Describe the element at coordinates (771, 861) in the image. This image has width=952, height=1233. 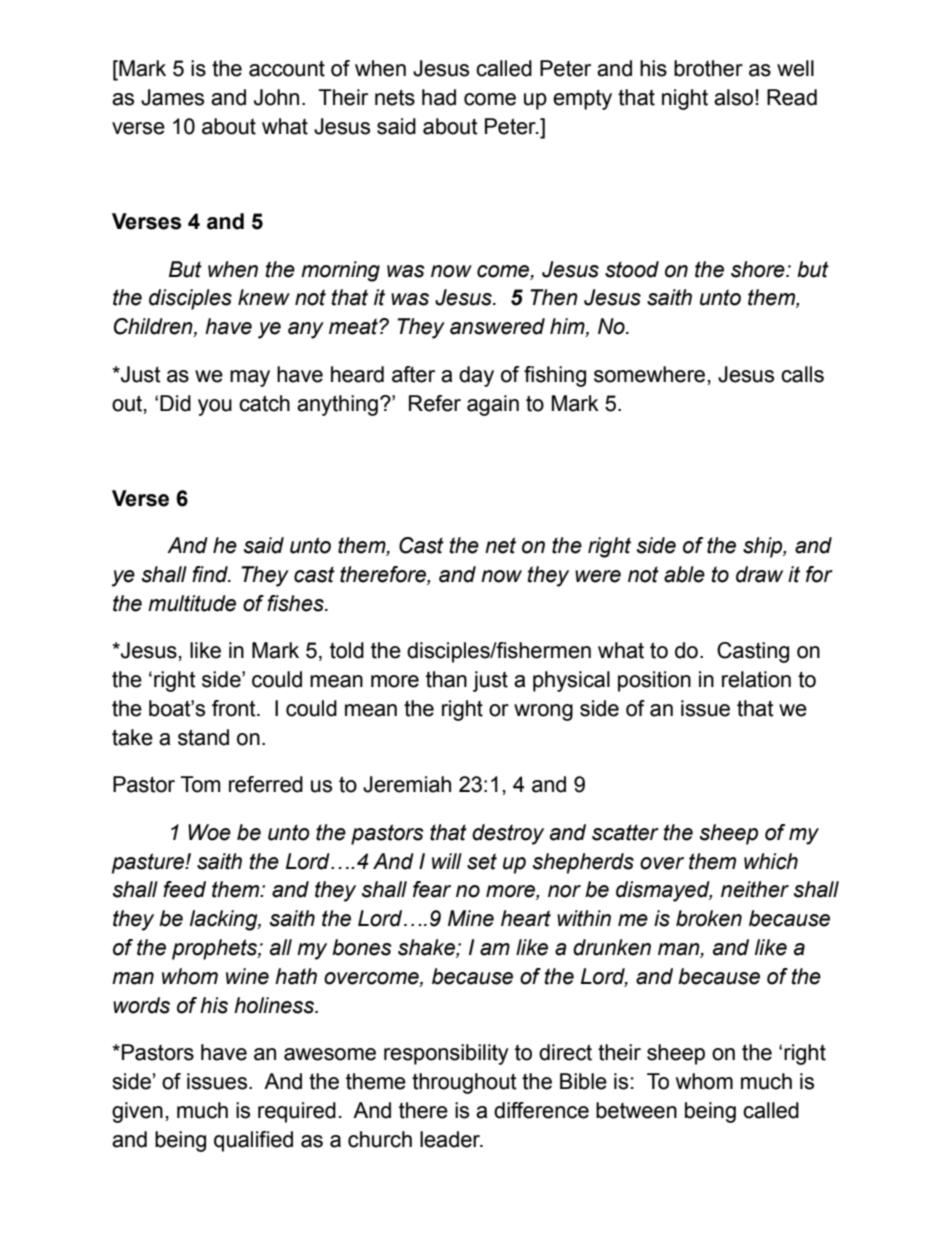
I see `which` at that location.
